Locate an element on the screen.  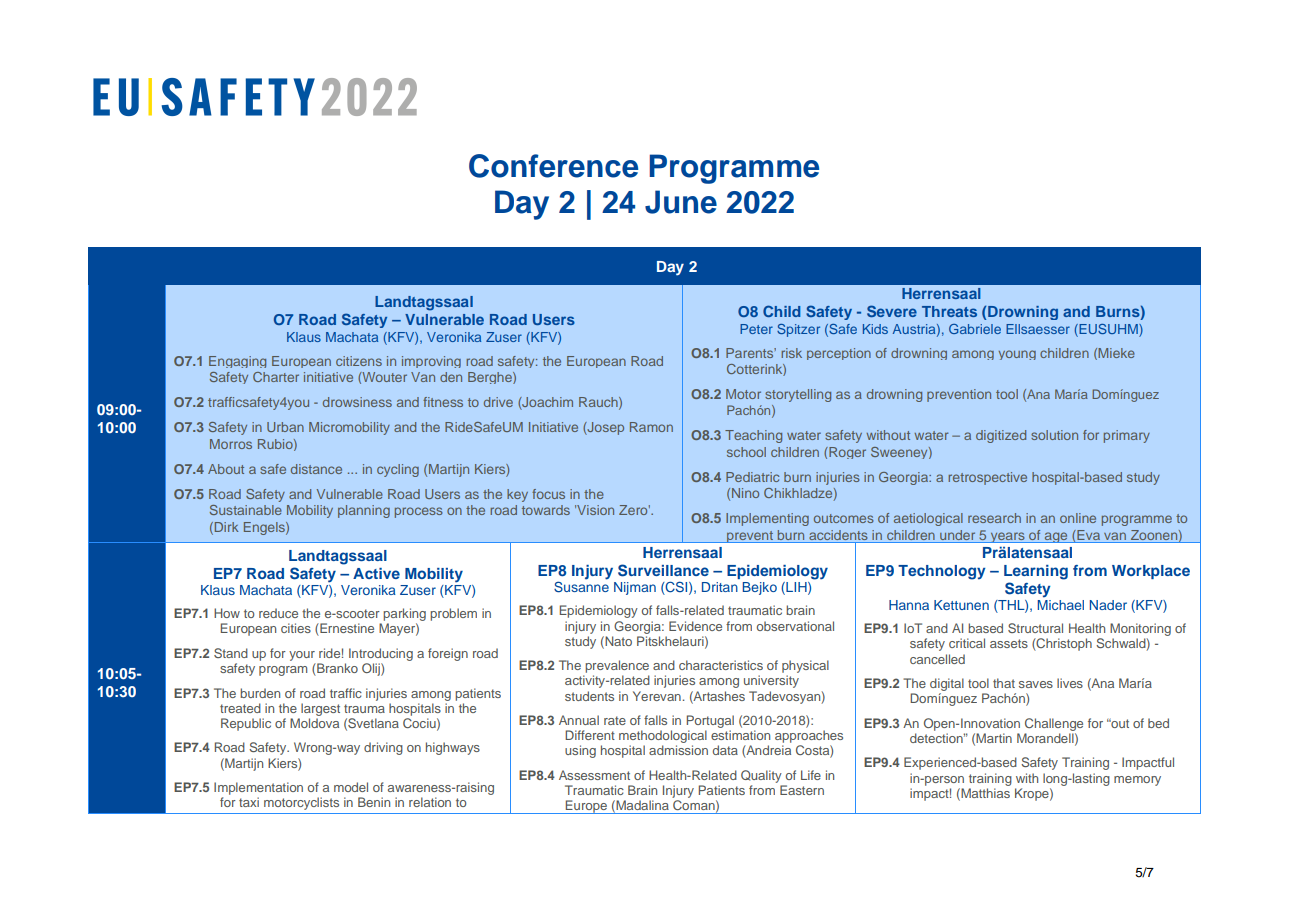
Quality is located at coordinates (761, 776).
